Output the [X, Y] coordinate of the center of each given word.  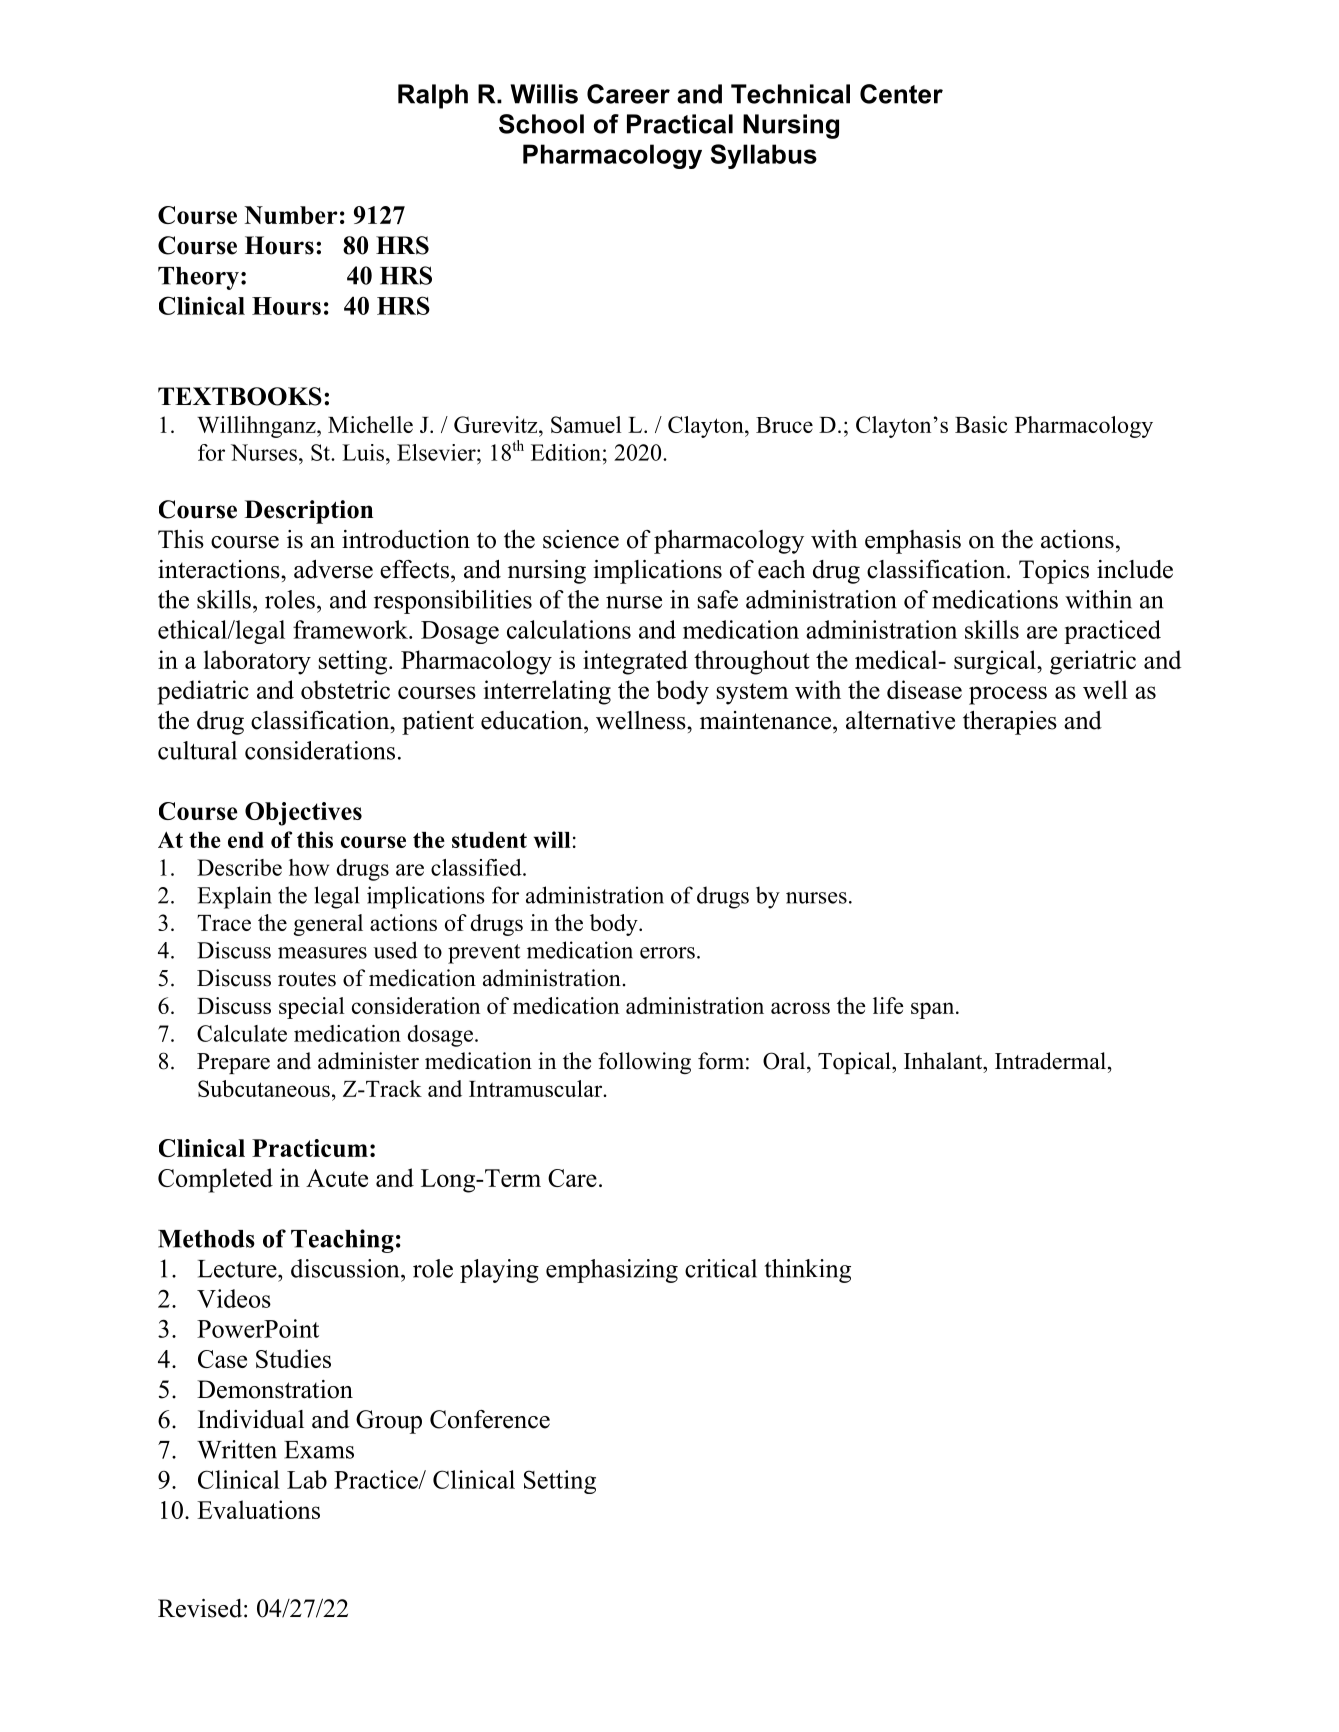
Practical [680, 124]
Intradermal [1050, 1061]
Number [291, 215]
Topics [1054, 572]
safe [718, 599]
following [644, 1063]
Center [901, 94]
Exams [319, 1450]
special [311, 1008]
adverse [333, 569]
